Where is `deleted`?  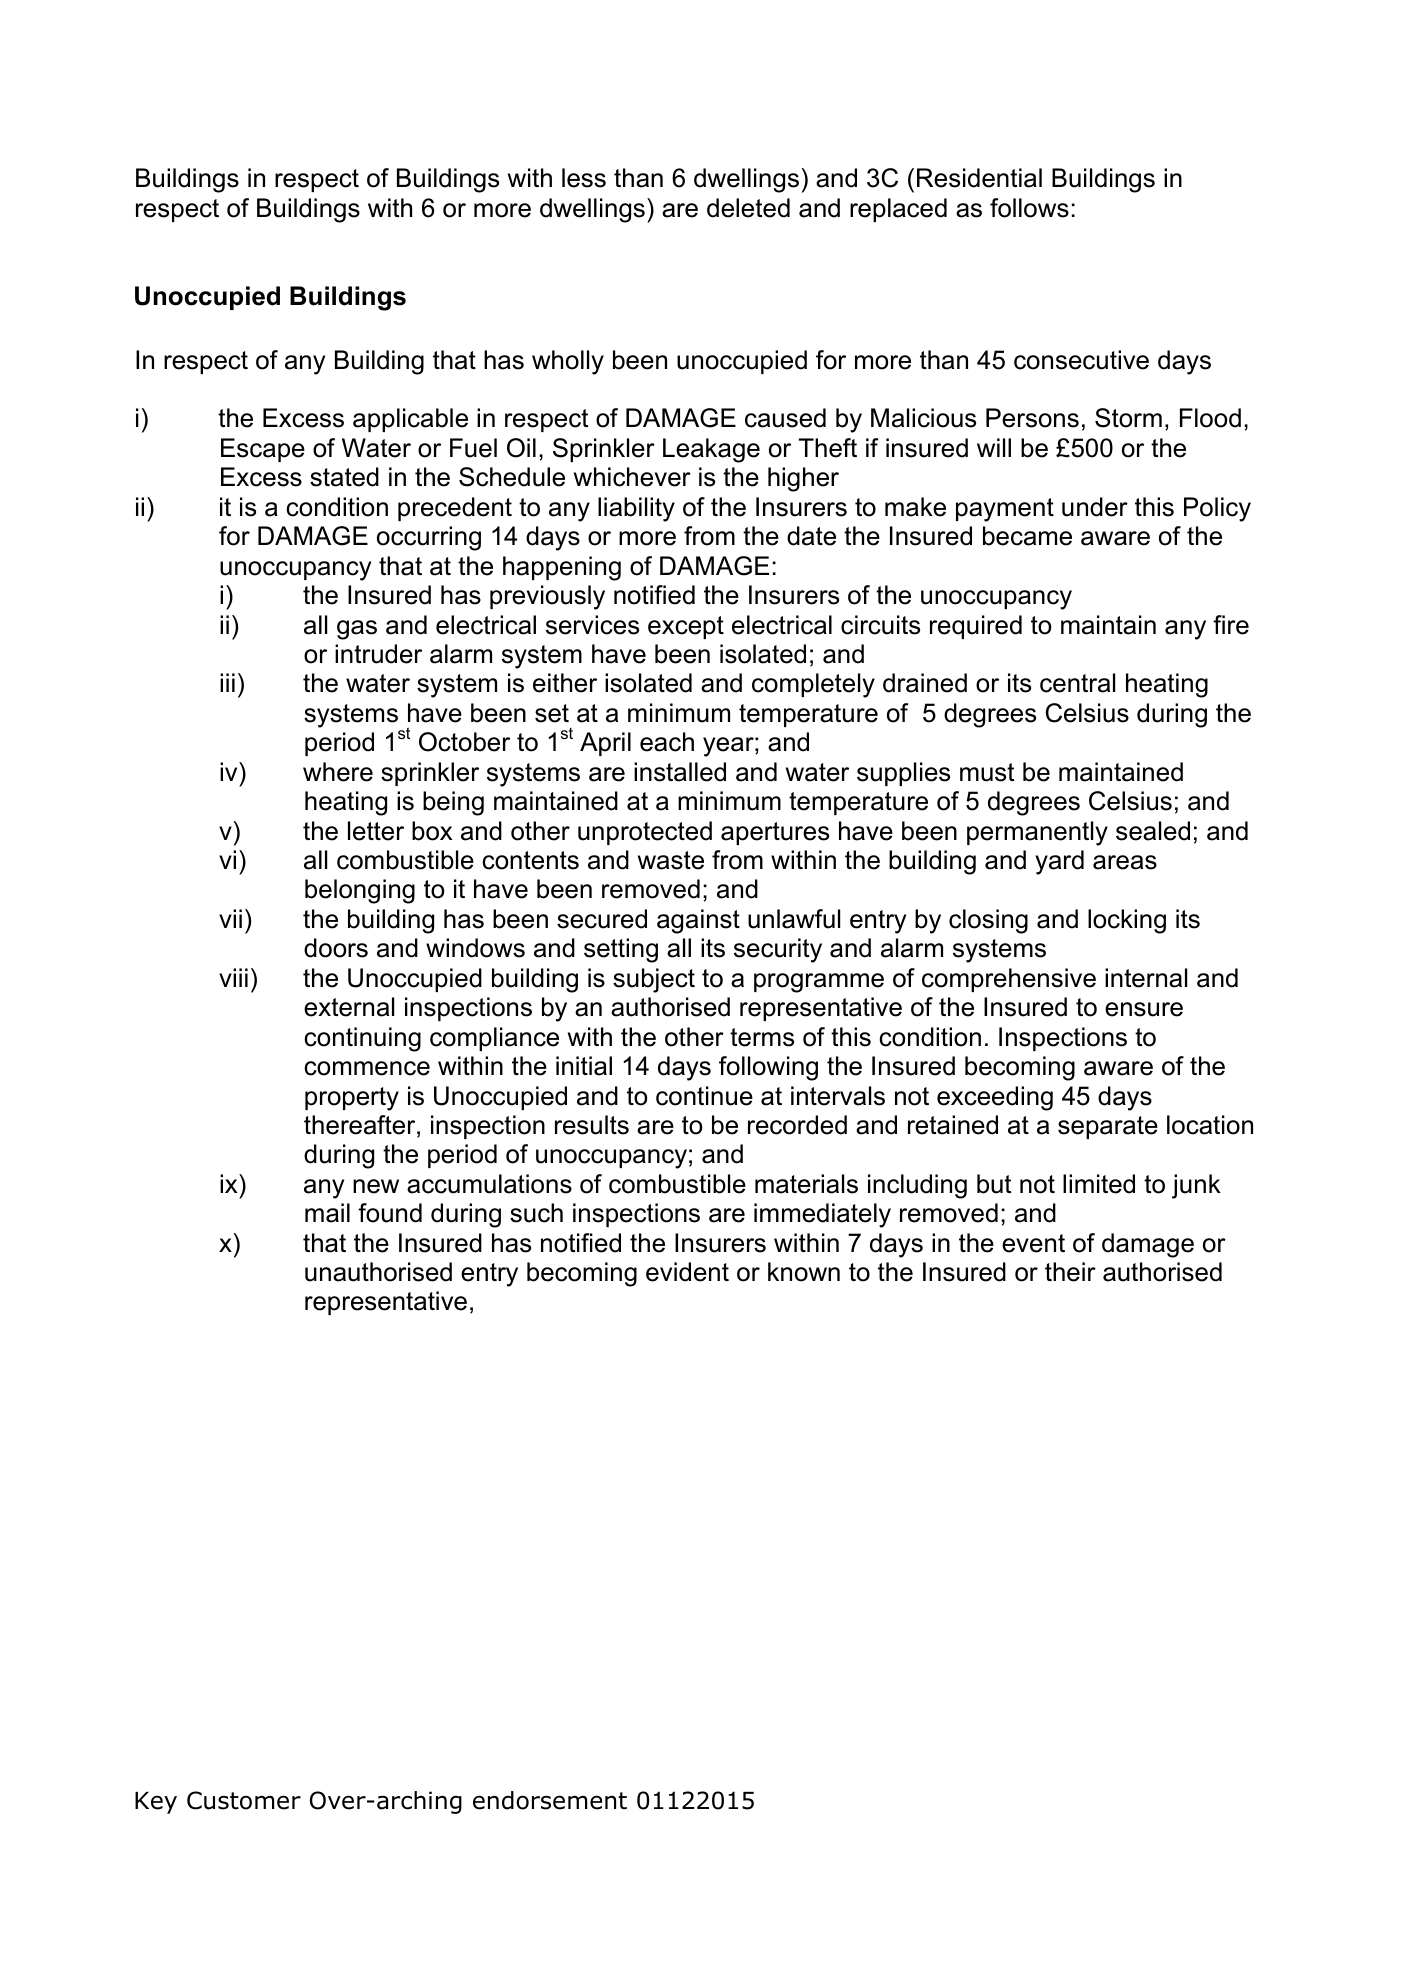
deleted is located at coordinates (748, 208).
